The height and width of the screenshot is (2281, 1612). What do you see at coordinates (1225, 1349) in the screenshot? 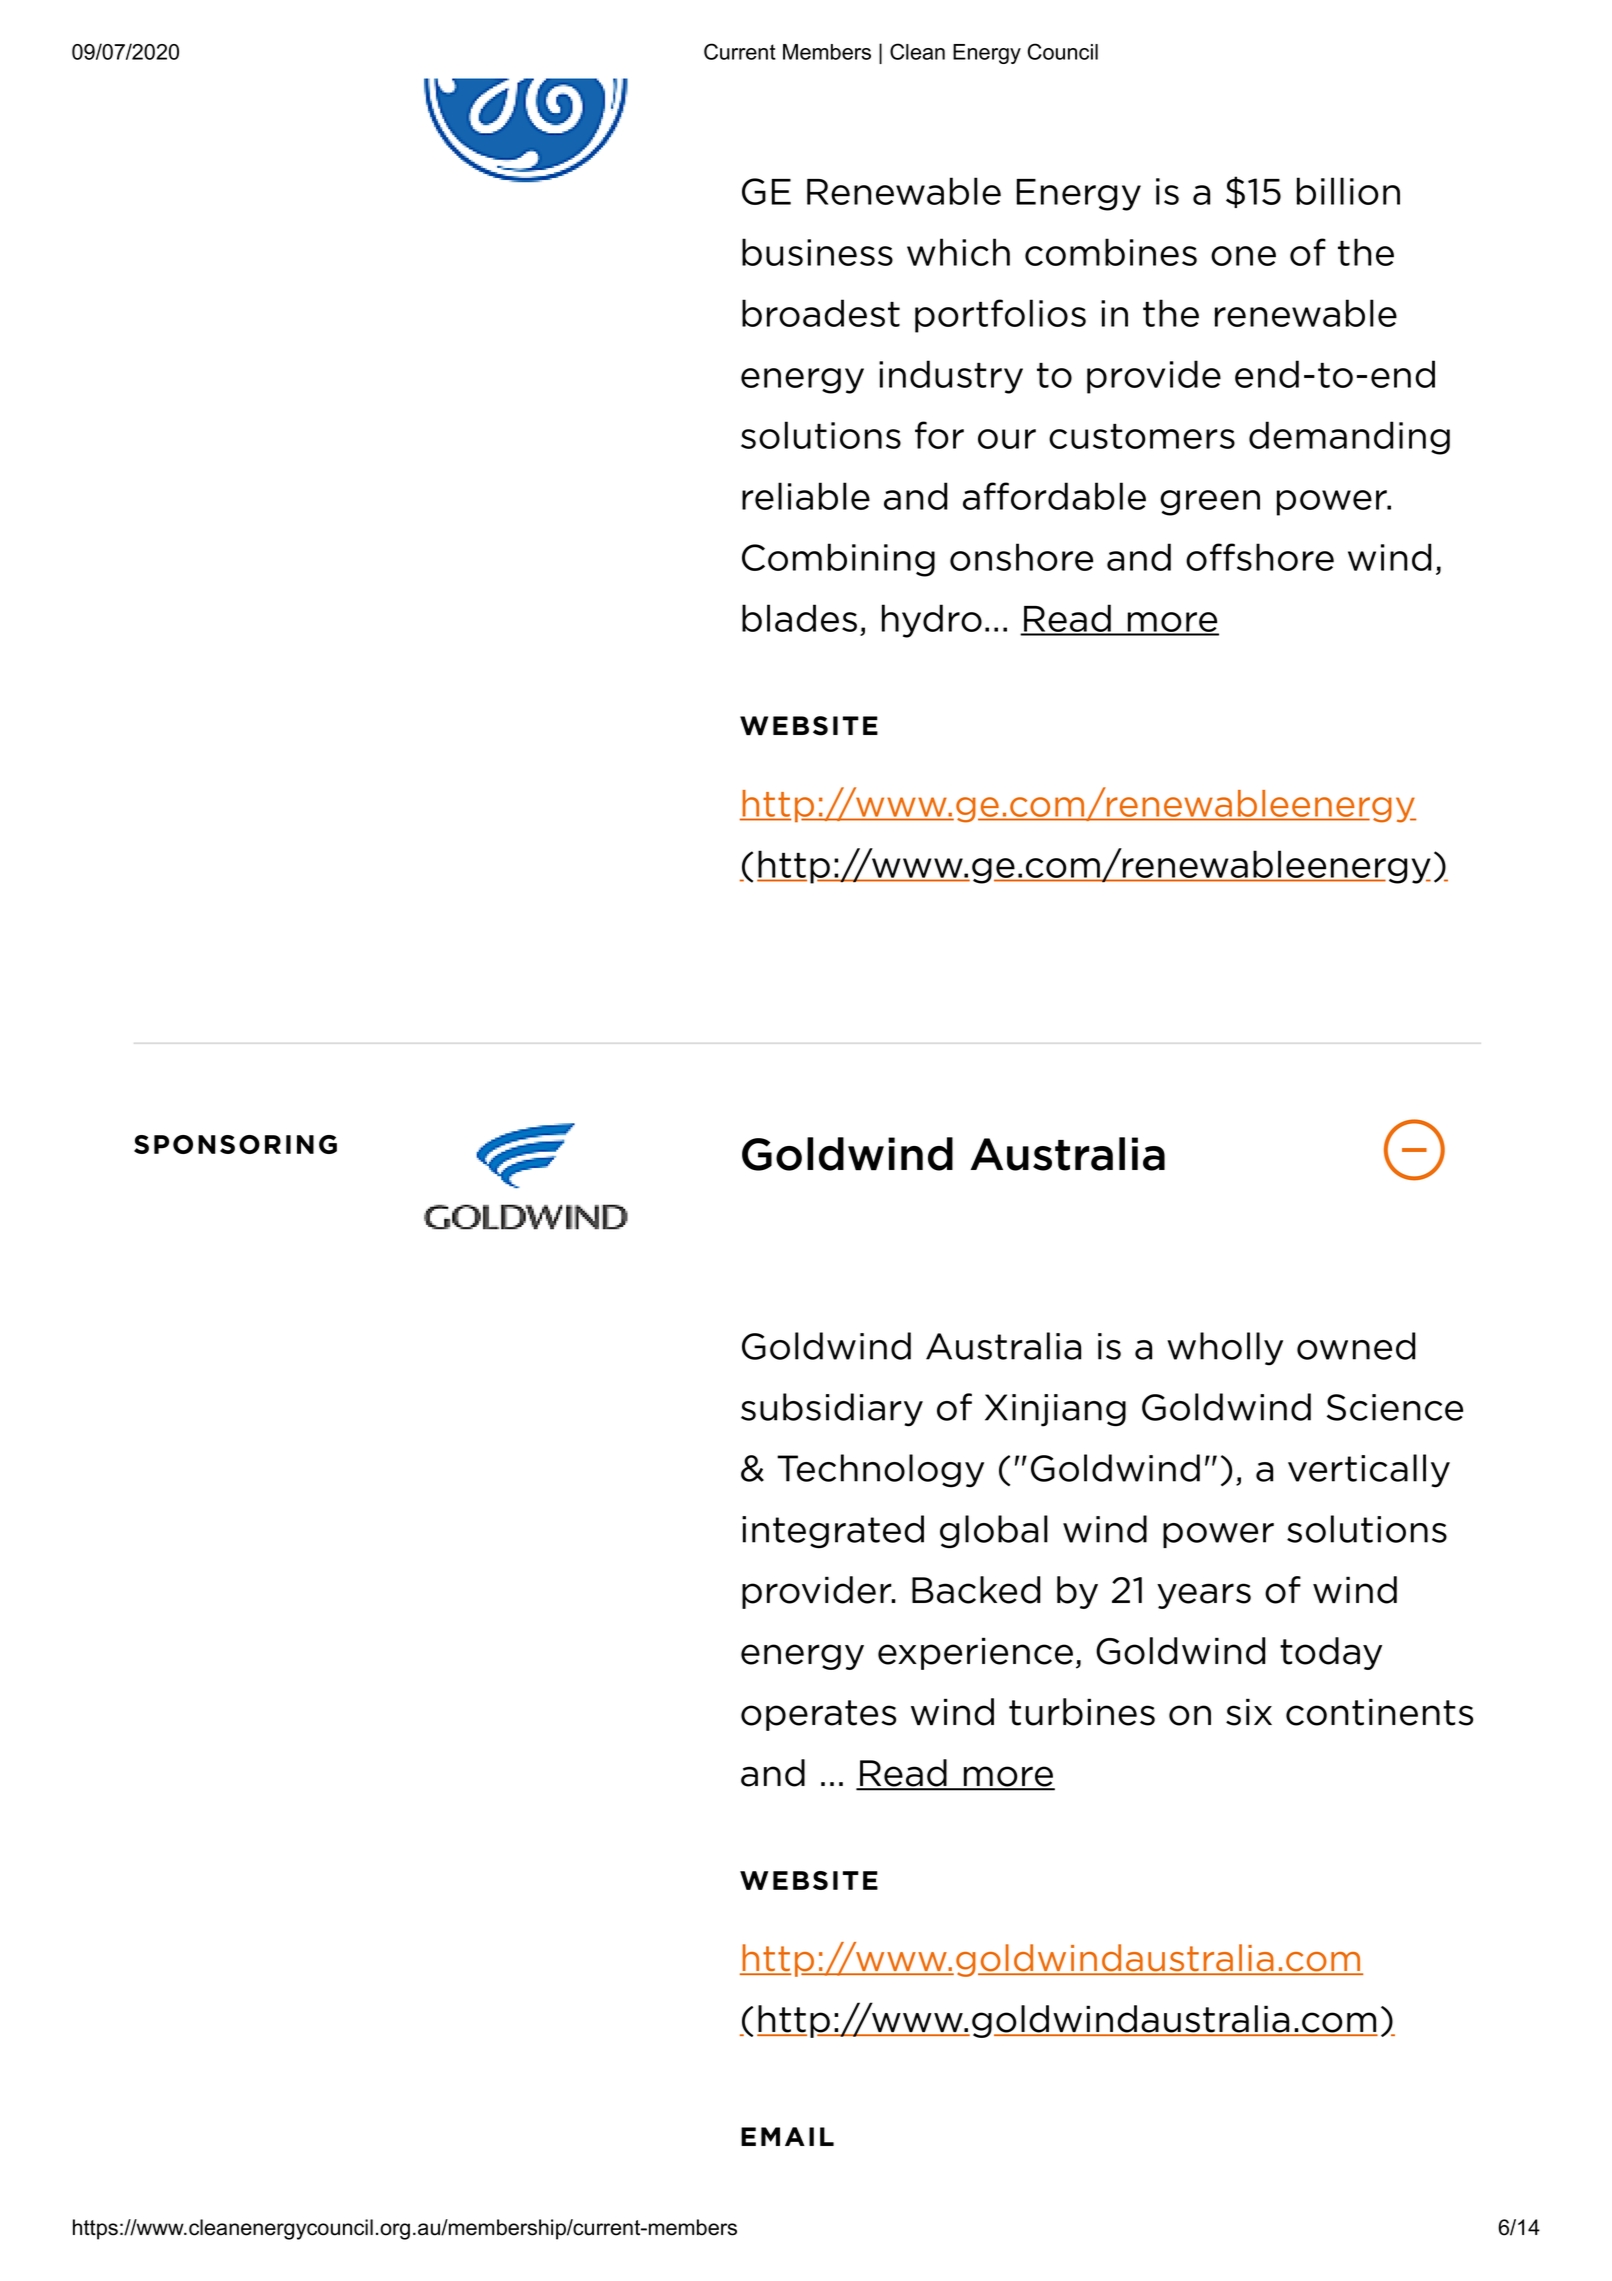
I see `wholly` at bounding box center [1225, 1349].
